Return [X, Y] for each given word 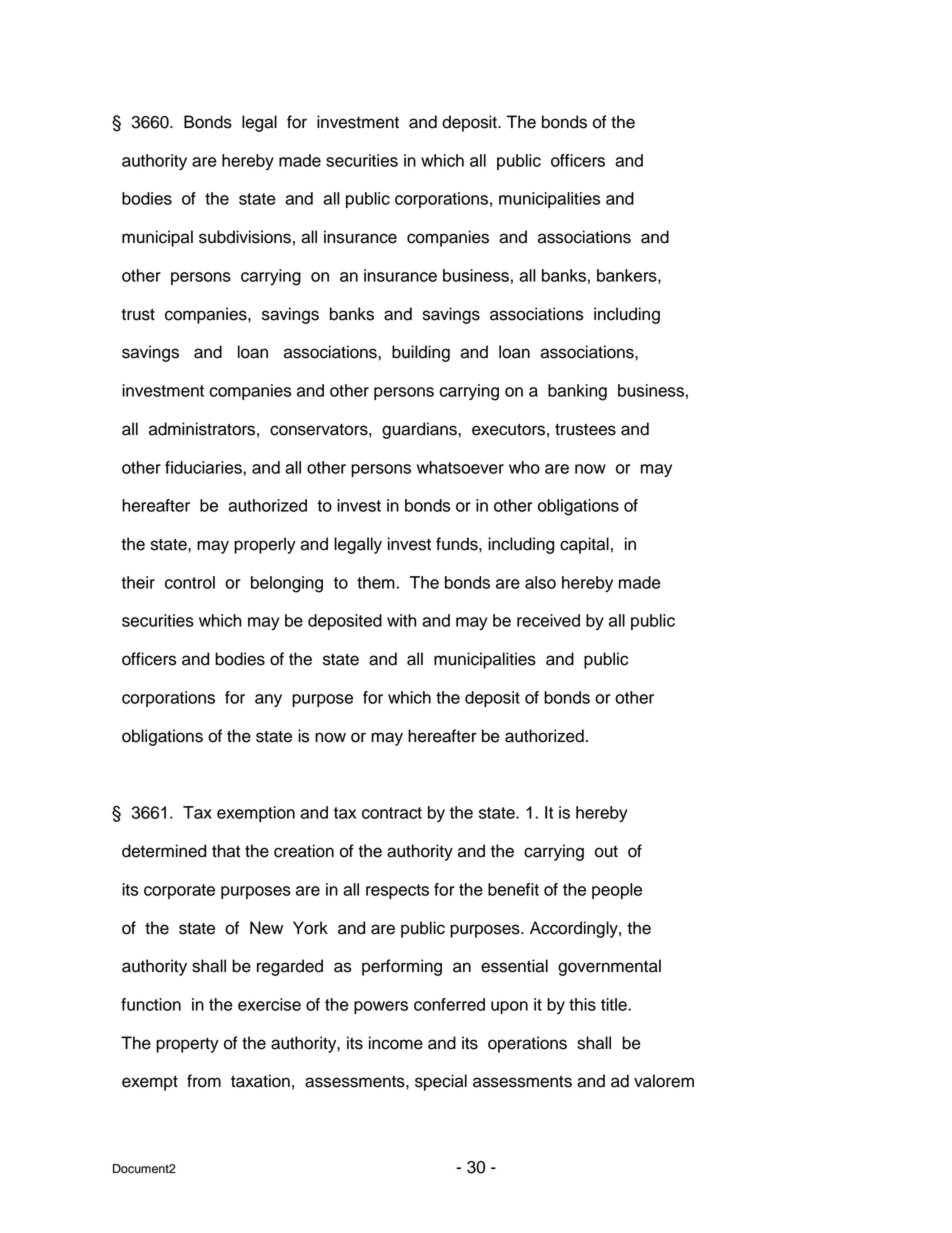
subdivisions [245, 237]
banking [577, 392]
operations [527, 1044]
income [396, 1043]
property [187, 1045]
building [421, 353]
